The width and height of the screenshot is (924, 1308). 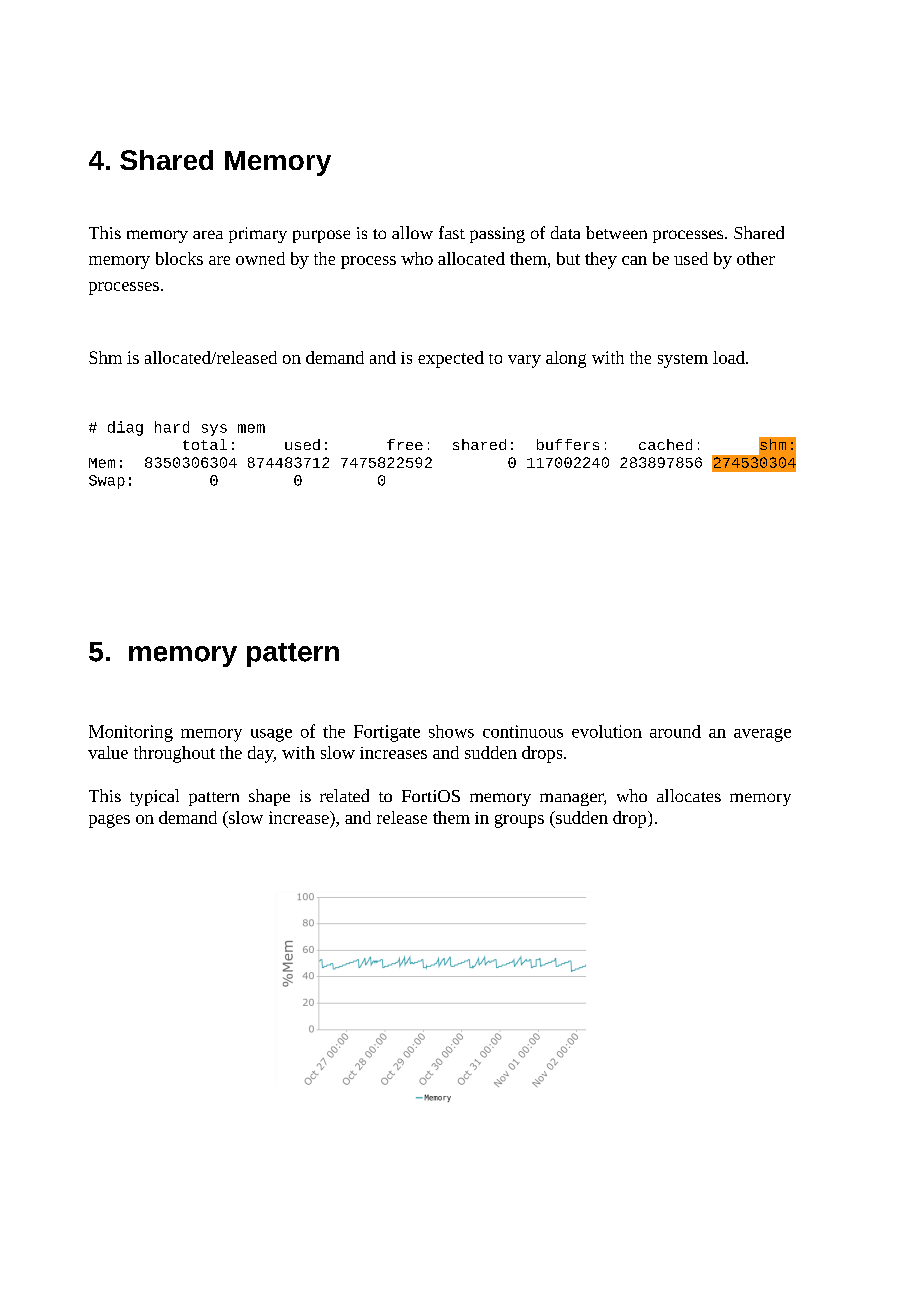 I want to click on related, so click(x=344, y=795).
